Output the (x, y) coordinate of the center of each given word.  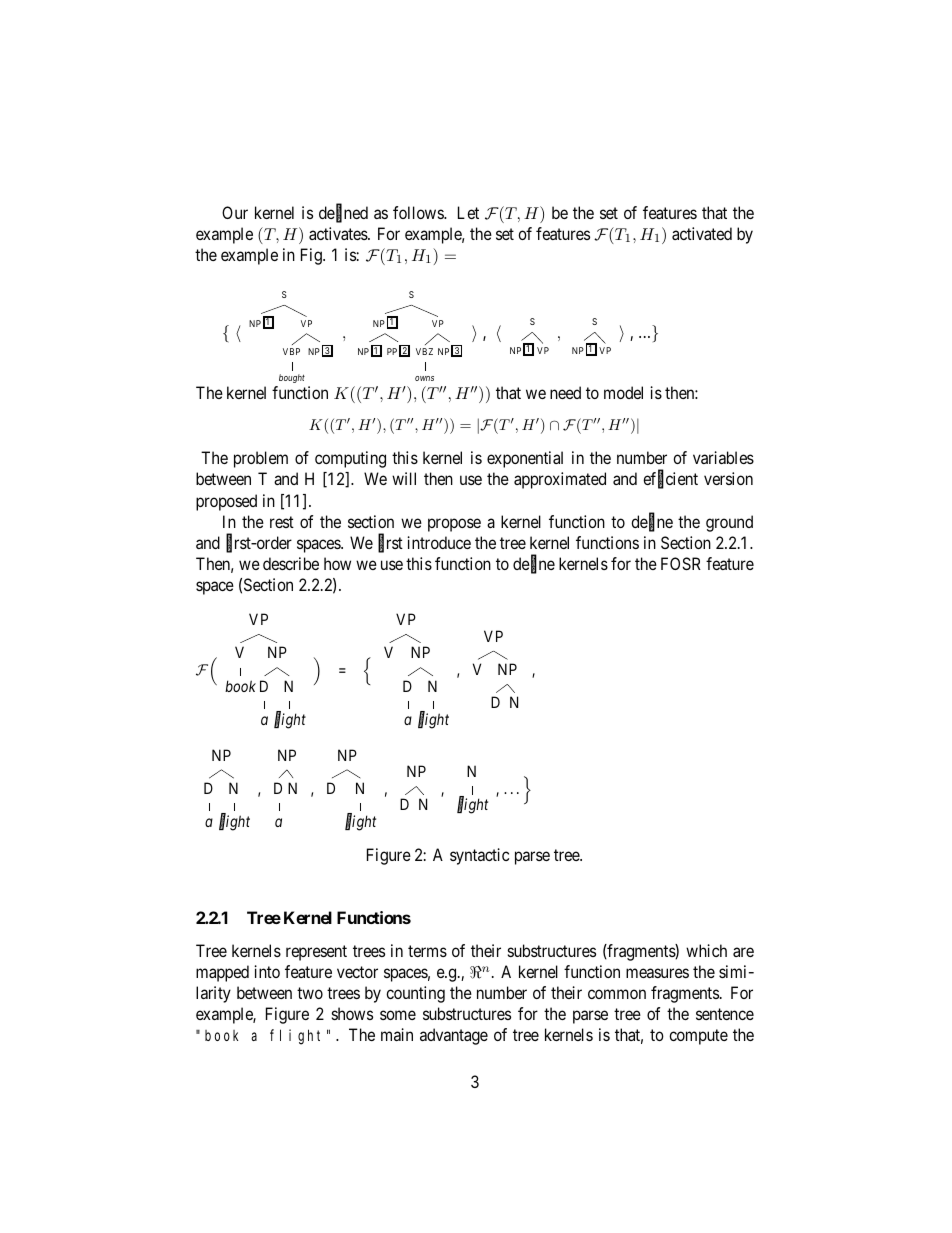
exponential (525, 459)
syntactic (479, 856)
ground (729, 523)
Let (468, 212)
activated (702, 233)
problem (261, 459)
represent (316, 953)
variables (723, 457)
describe (291, 563)
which (706, 950)
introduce (439, 542)
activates (339, 233)
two (310, 993)
